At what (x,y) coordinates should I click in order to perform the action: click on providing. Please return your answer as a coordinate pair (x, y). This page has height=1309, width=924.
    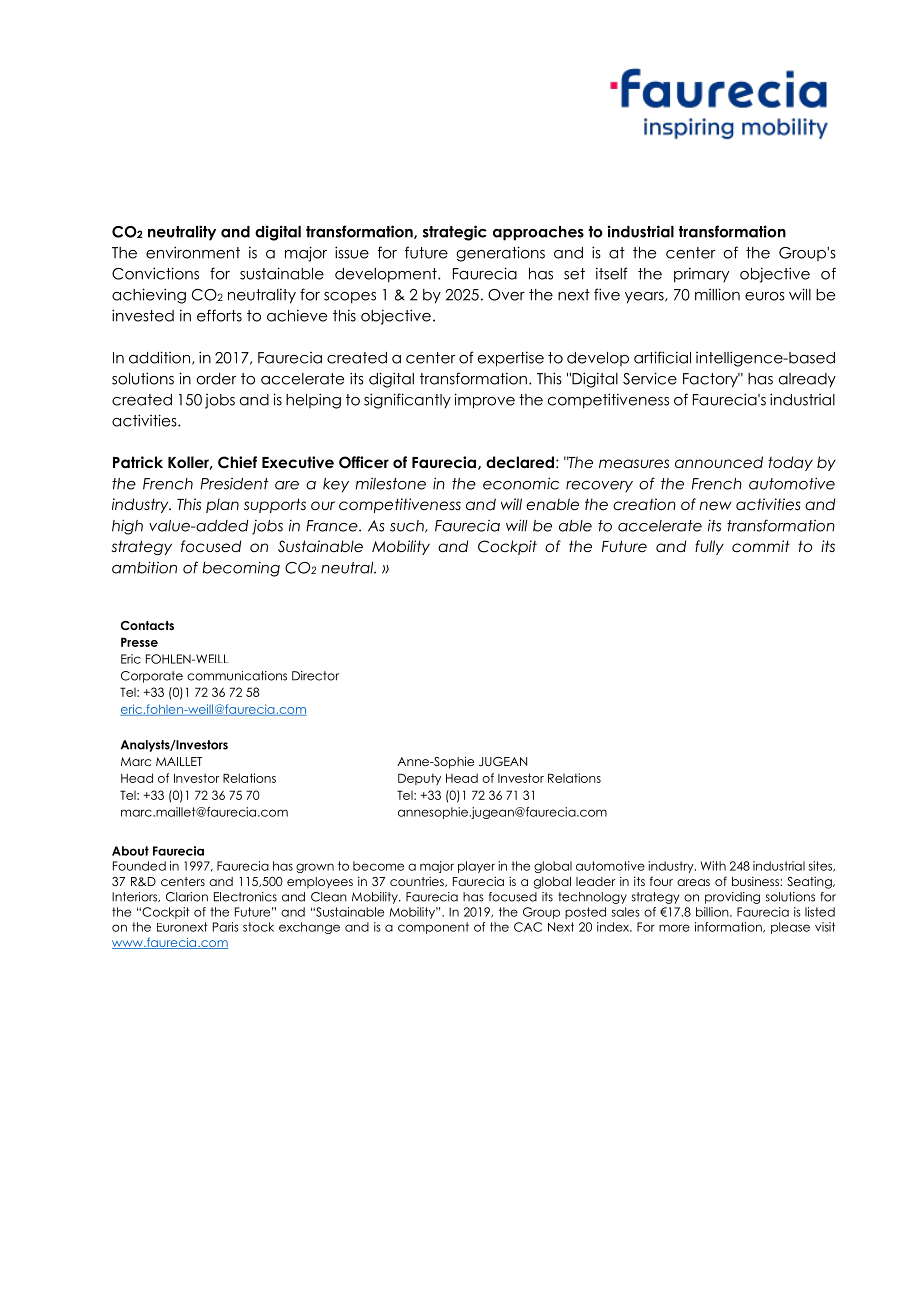
    Looking at the image, I should click on (732, 898).
